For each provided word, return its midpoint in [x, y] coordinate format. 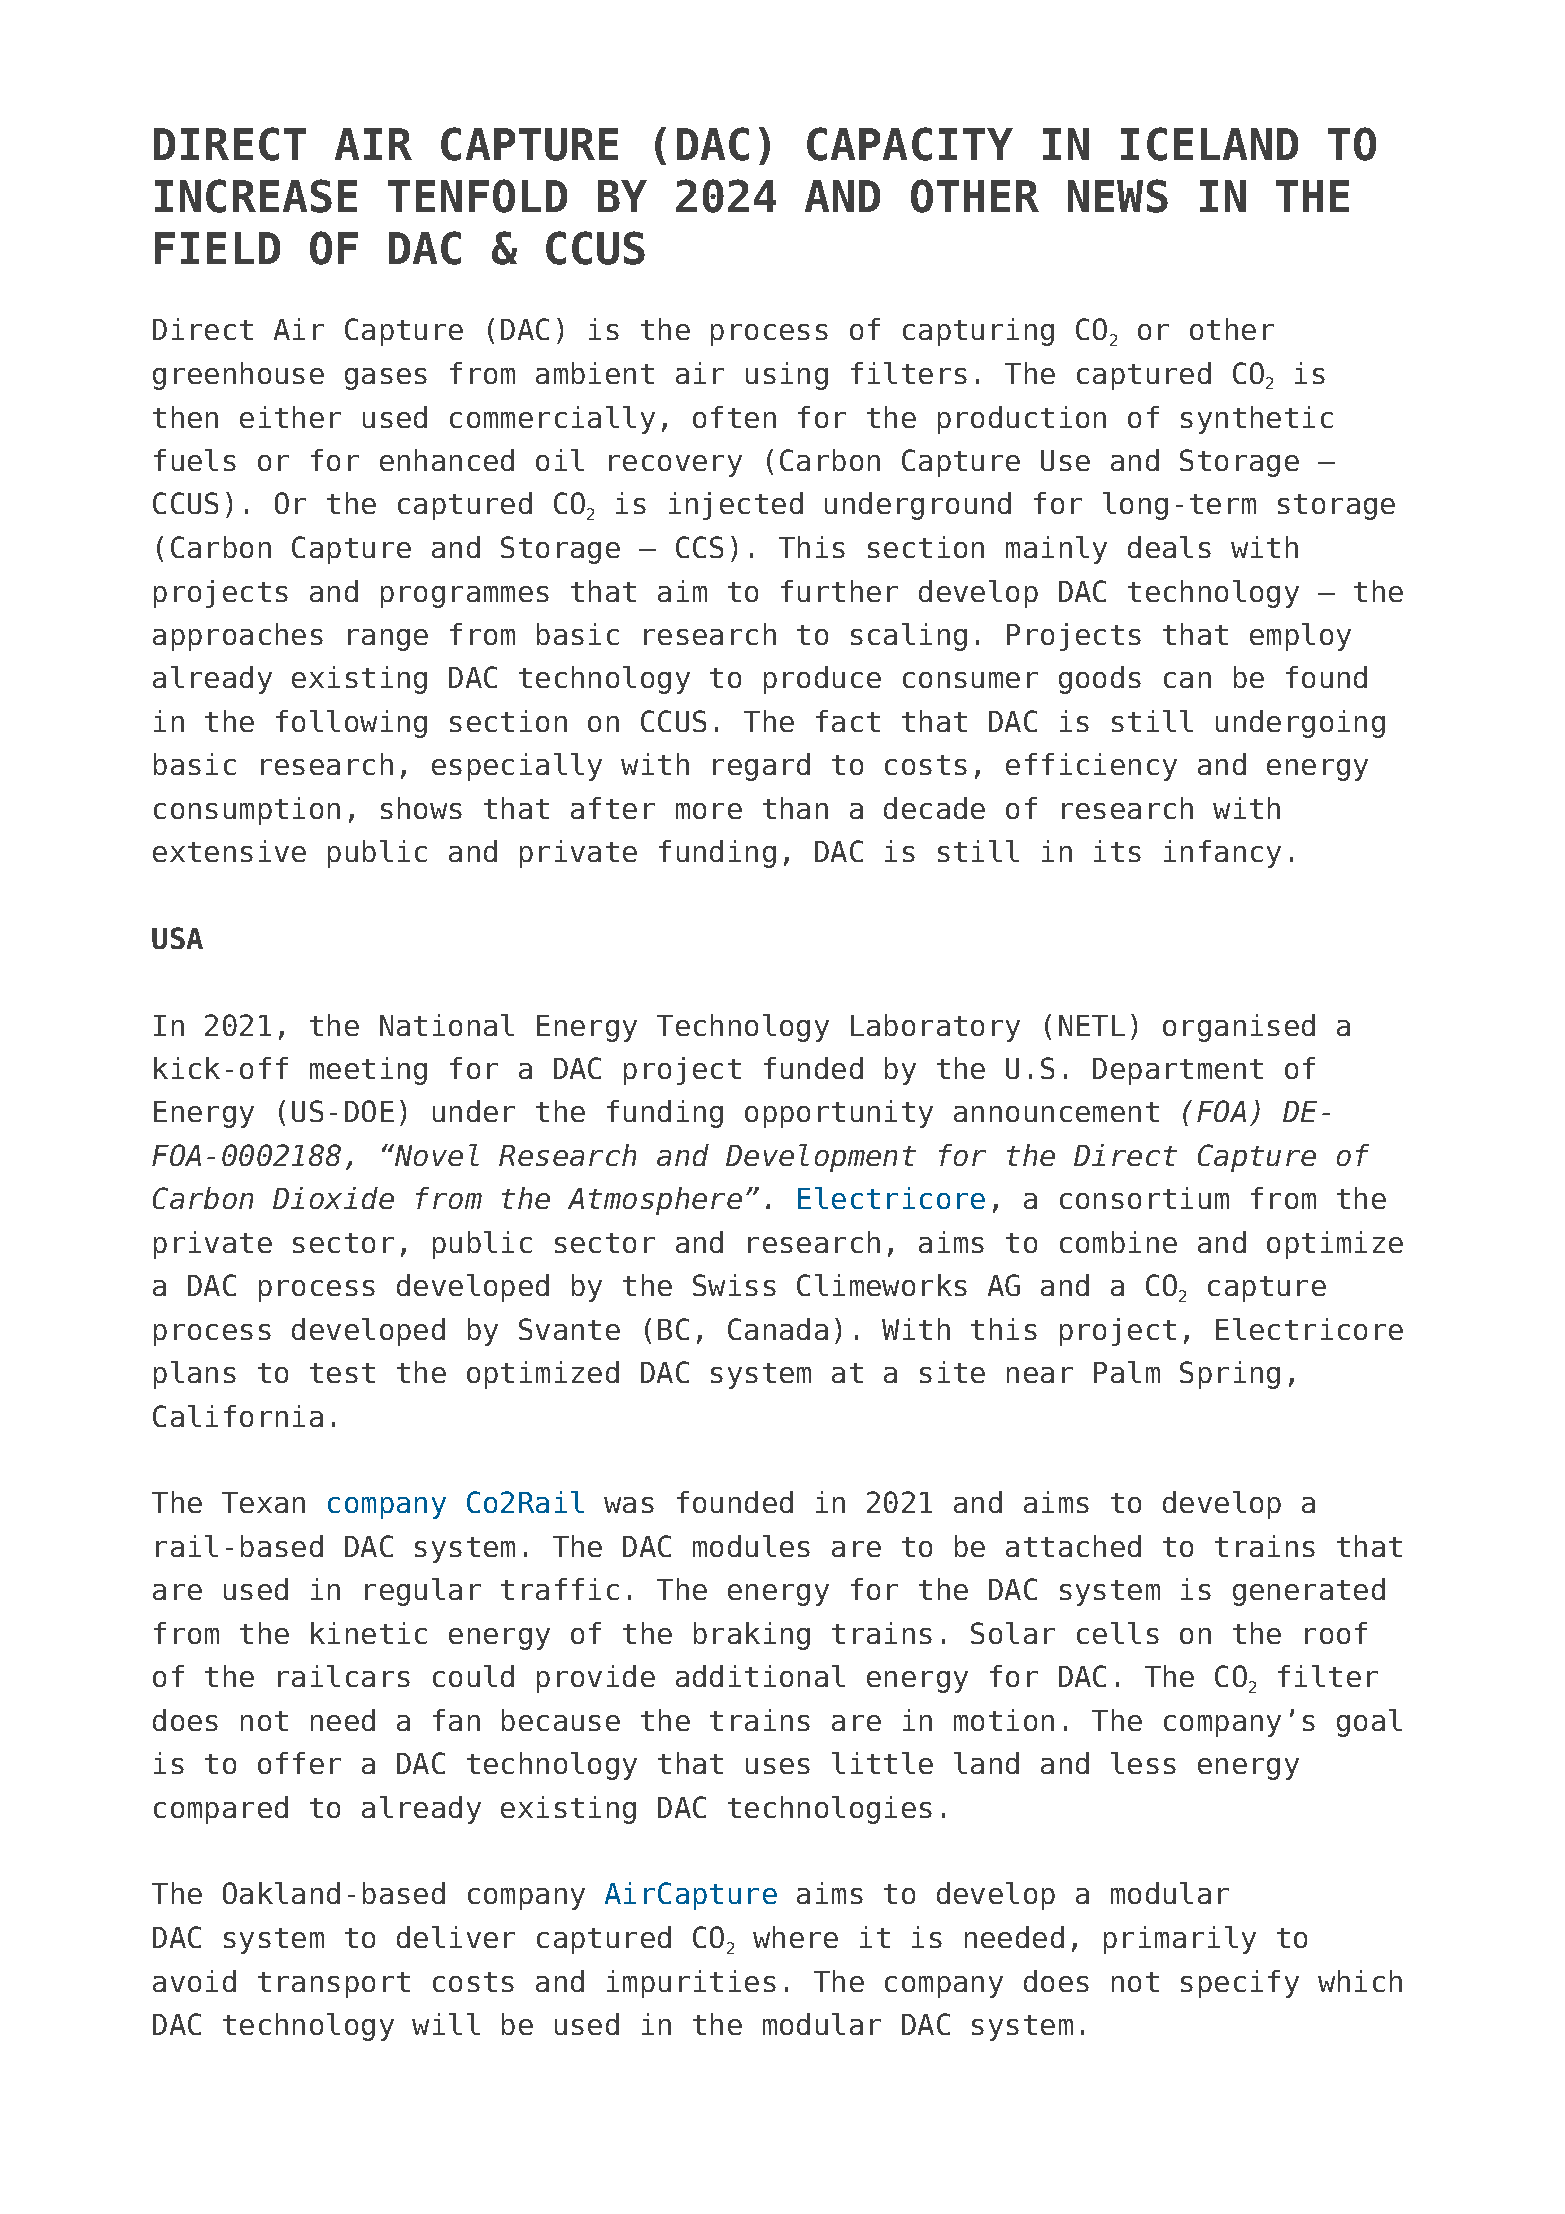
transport [334, 1985]
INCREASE [256, 196]
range [388, 640]
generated [1309, 1592]
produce [822, 680]
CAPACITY [910, 144]
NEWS [1118, 196]
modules [751, 1546]
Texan [263, 1502]
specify [1240, 1984]
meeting [368, 1071]
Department [1178, 1071]
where [795, 1937]
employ [1300, 637]
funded [813, 1068]
